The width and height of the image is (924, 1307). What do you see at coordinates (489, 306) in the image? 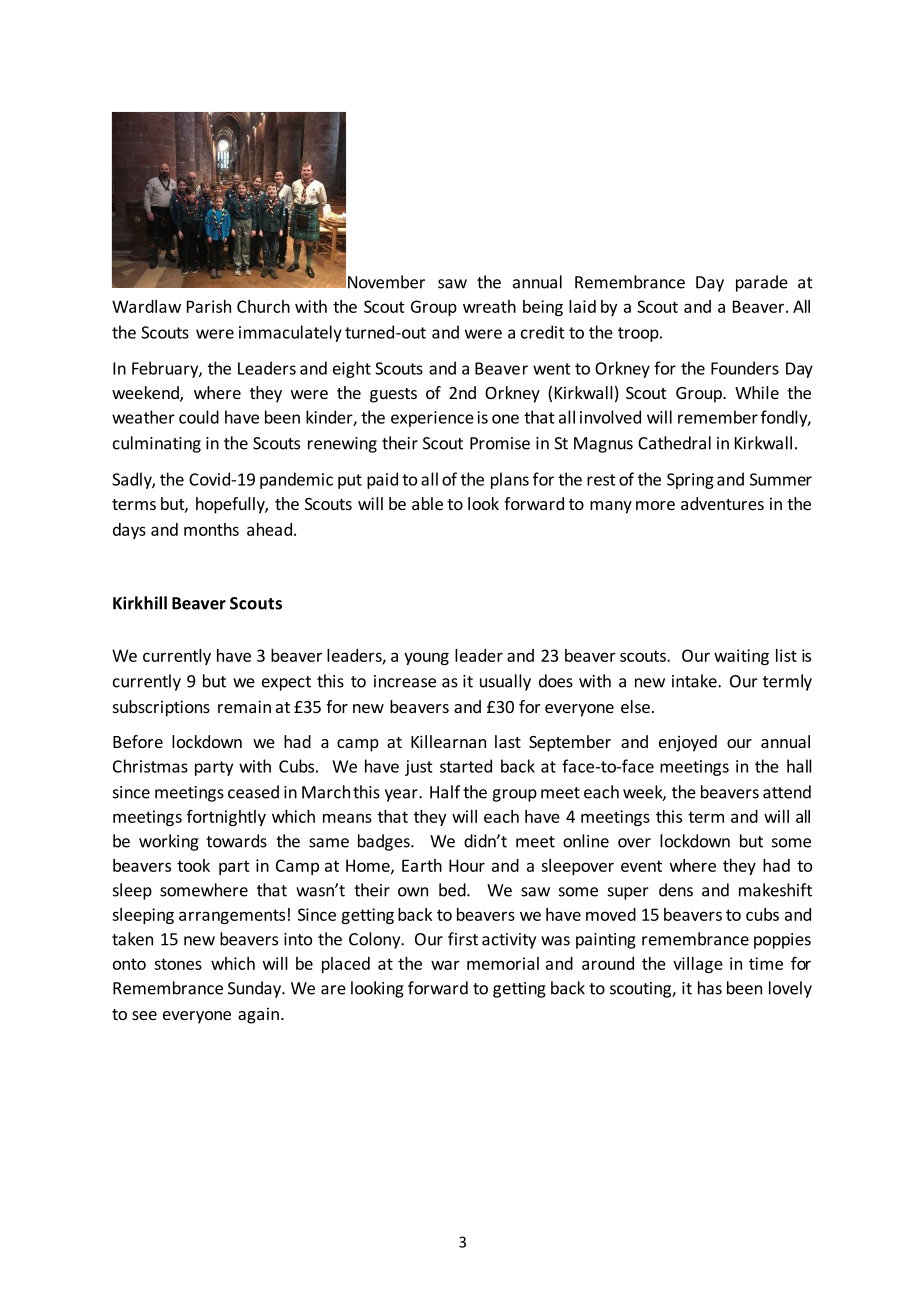
I see `wreath` at bounding box center [489, 306].
